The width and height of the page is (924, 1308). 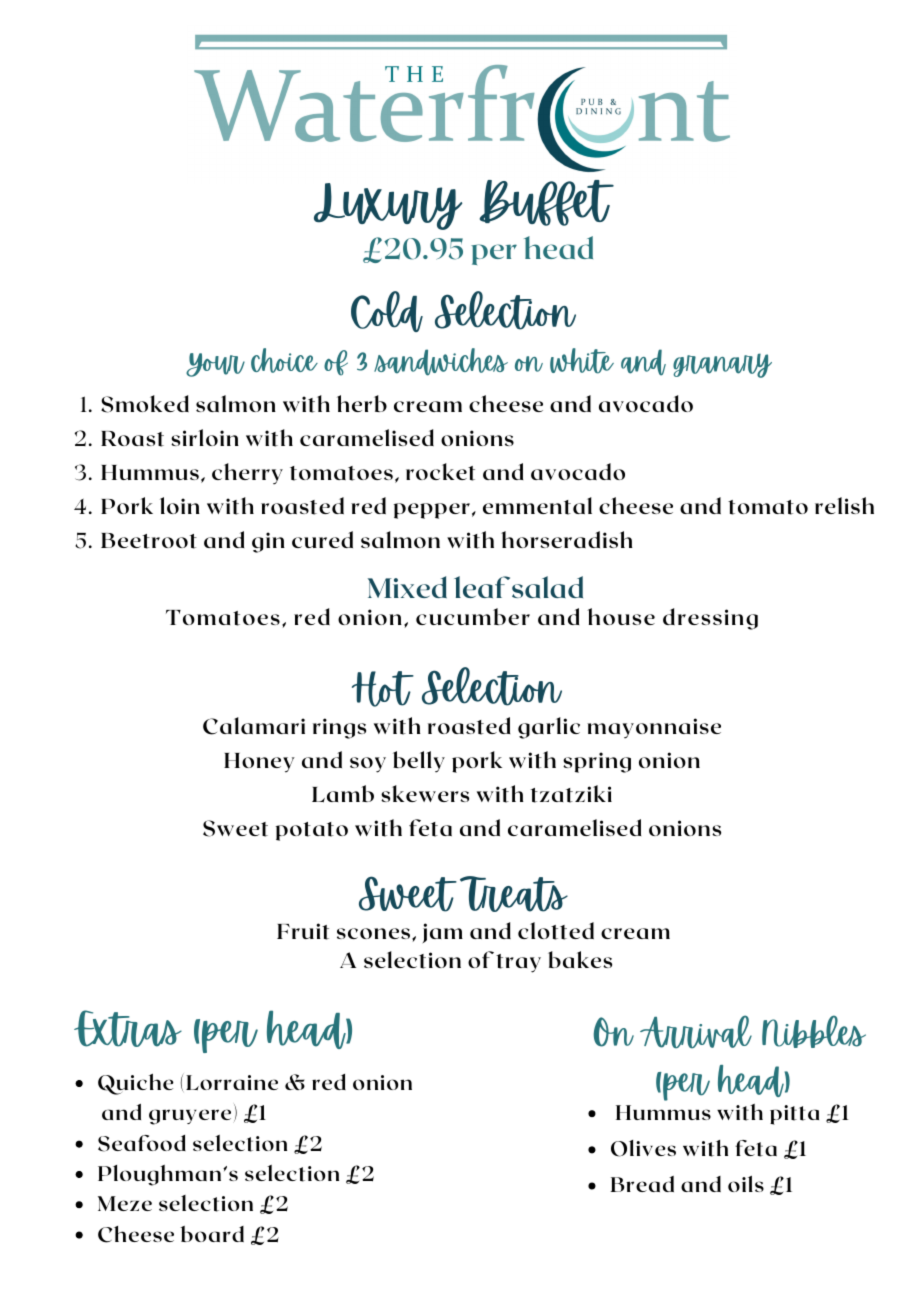 I want to click on dressing, so click(x=710, y=619).
